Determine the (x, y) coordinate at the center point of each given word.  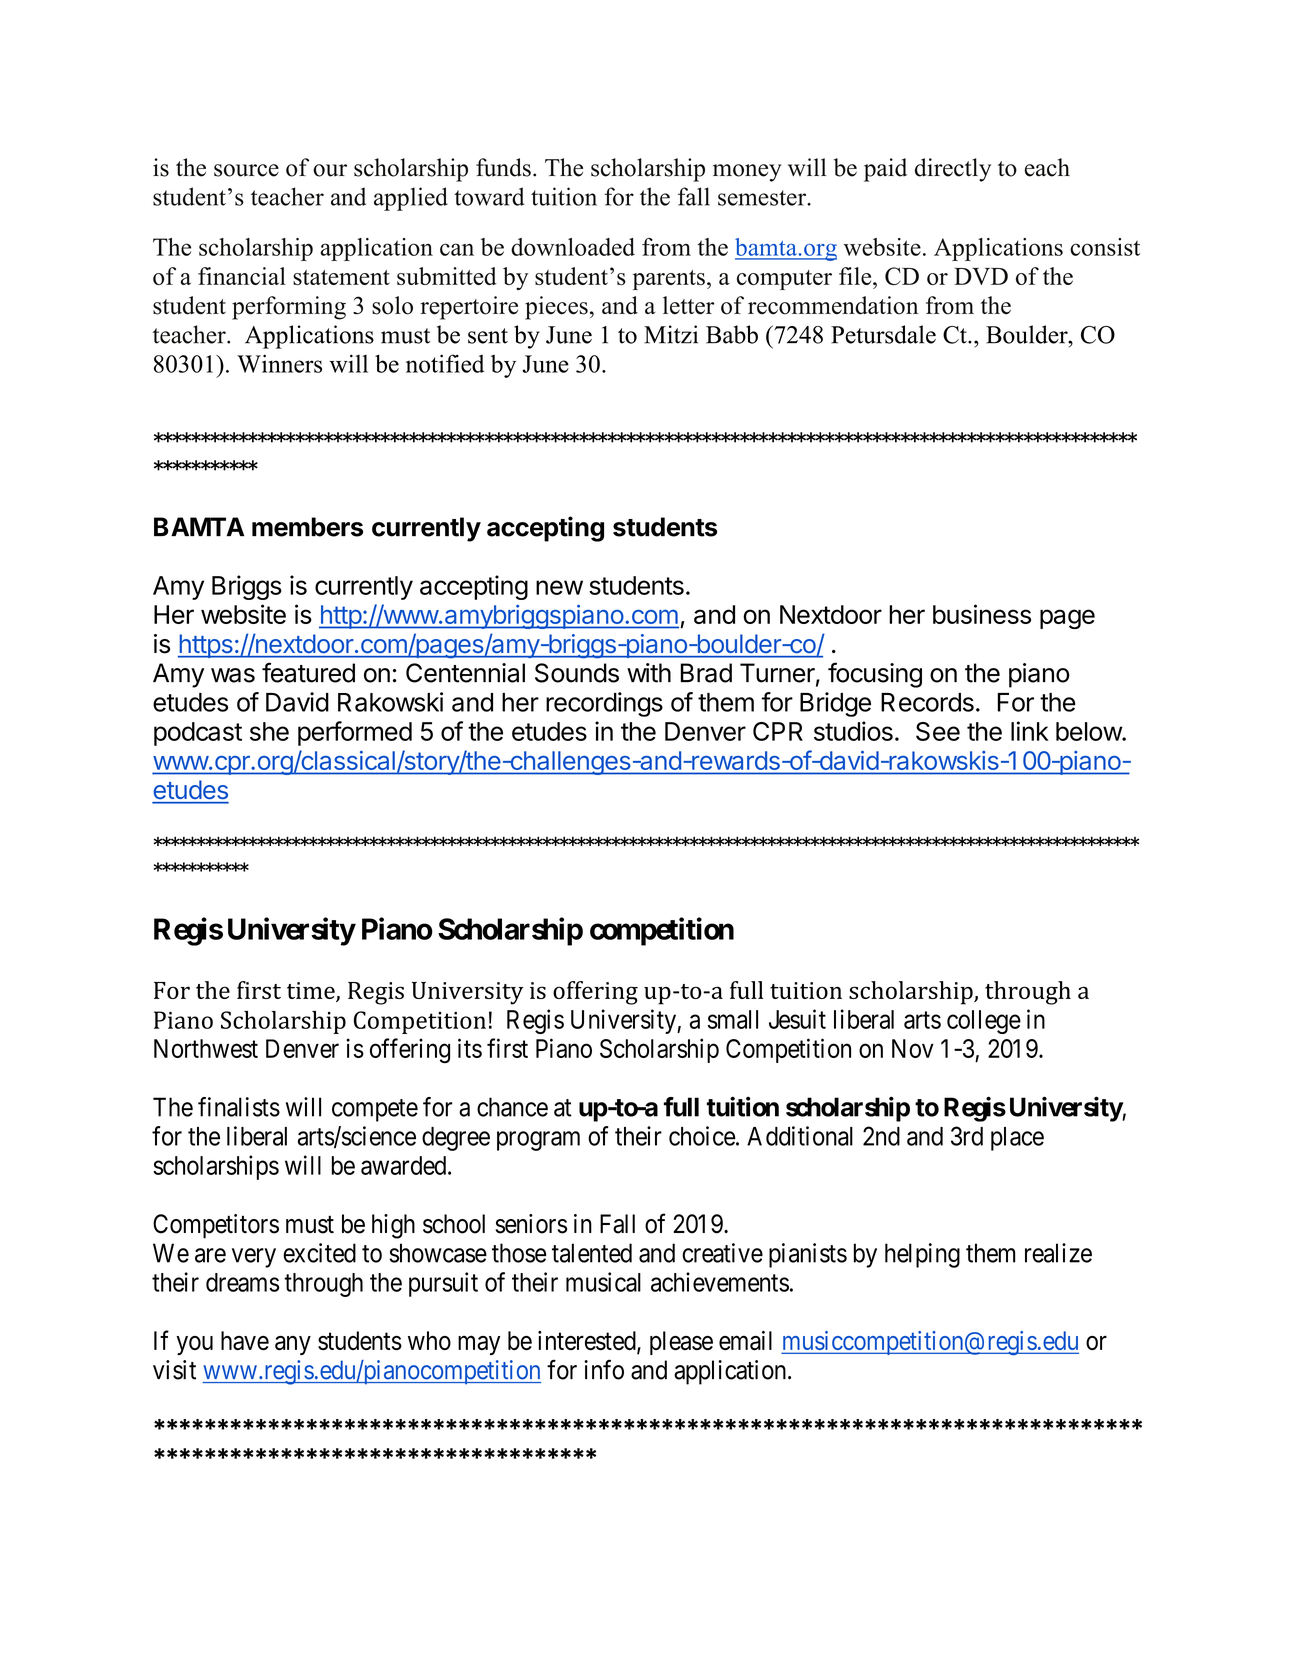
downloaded (573, 247)
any (293, 1345)
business (982, 614)
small (733, 1019)
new (559, 587)
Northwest (206, 1048)
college (984, 1022)
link (1030, 731)
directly (953, 170)
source (246, 170)
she (269, 731)
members (307, 527)
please (681, 1343)
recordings (604, 704)
